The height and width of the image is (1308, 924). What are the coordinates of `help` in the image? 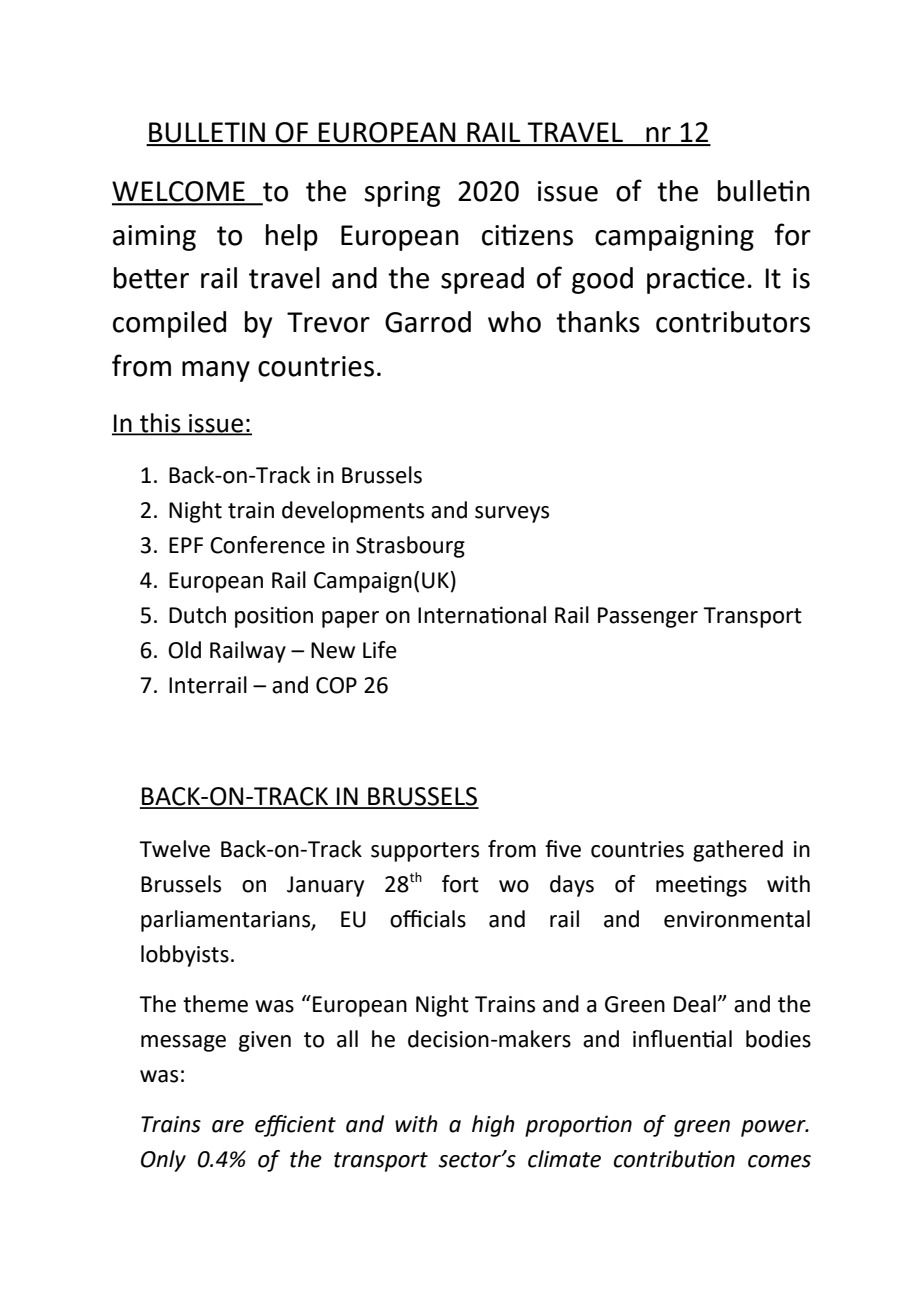 It's located at (292, 237).
